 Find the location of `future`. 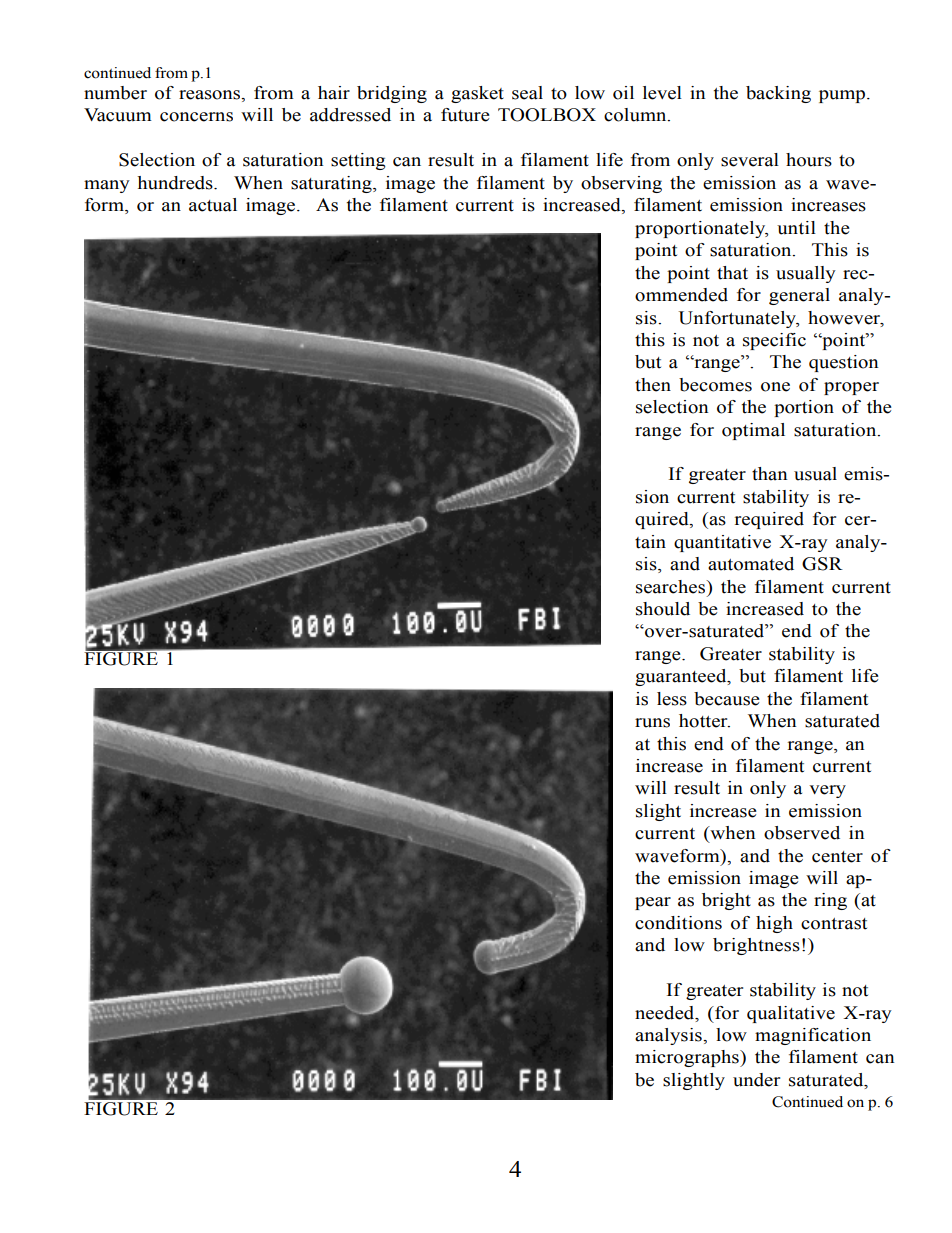

future is located at coordinates (465, 115).
